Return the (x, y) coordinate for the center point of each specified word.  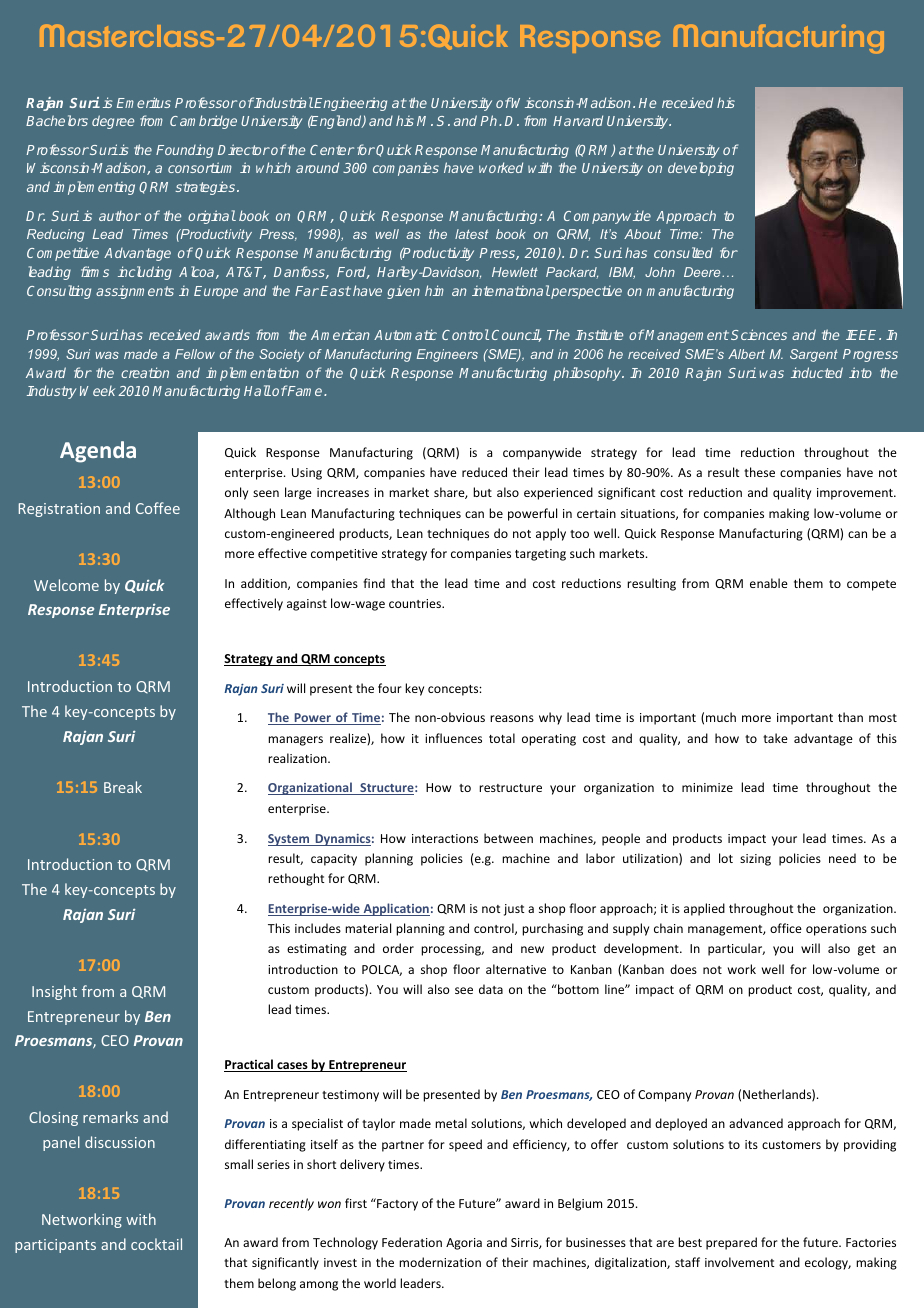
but (482, 492)
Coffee (158, 508)
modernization (440, 1262)
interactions (445, 838)
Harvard (578, 120)
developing (701, 169)
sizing (755, 860)
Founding (184, 151)
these (759, 472)
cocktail (156, 1244)
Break (123, 787)
